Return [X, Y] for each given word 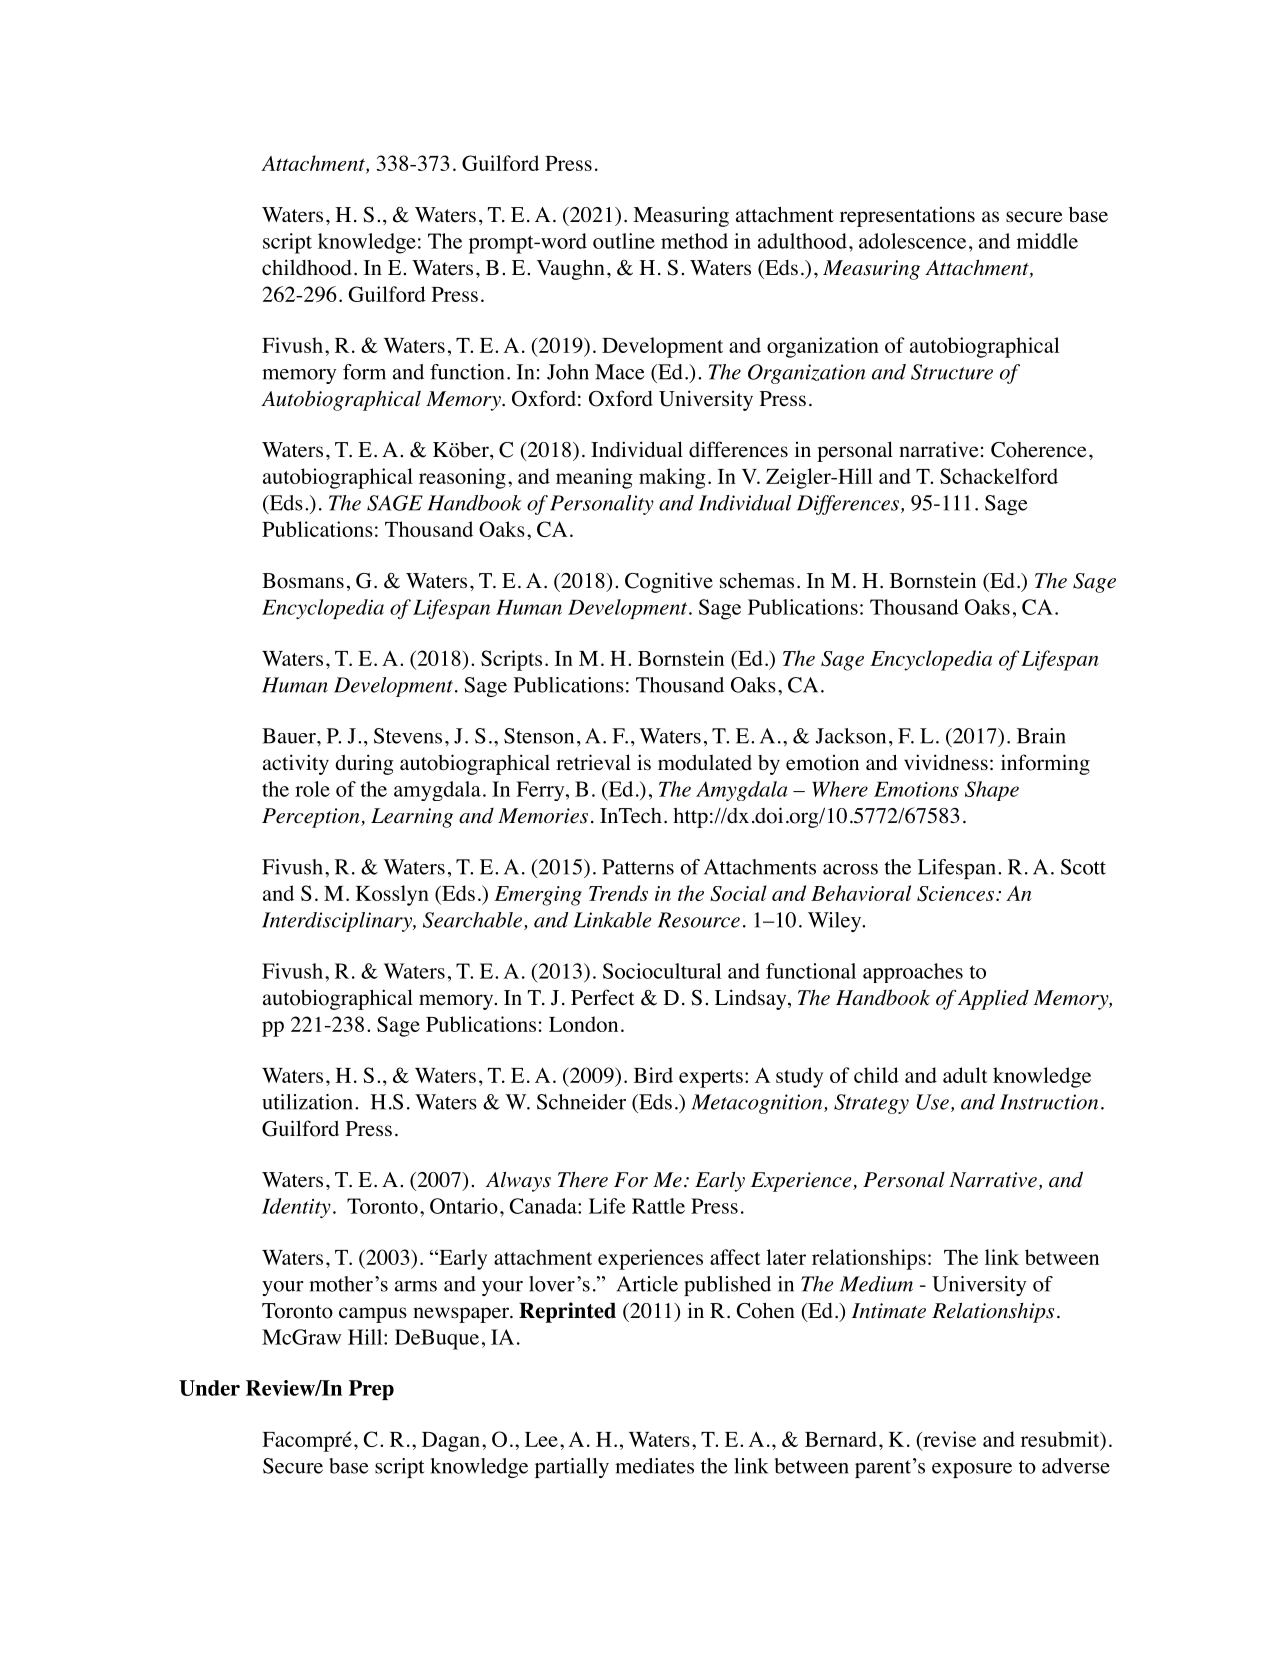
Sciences [955, 894]
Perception [312, 818]
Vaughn [571, 270]
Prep [371, 1390]
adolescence [912, 241]
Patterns [638, 867]
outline [624, 241]
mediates [654, 1466]
